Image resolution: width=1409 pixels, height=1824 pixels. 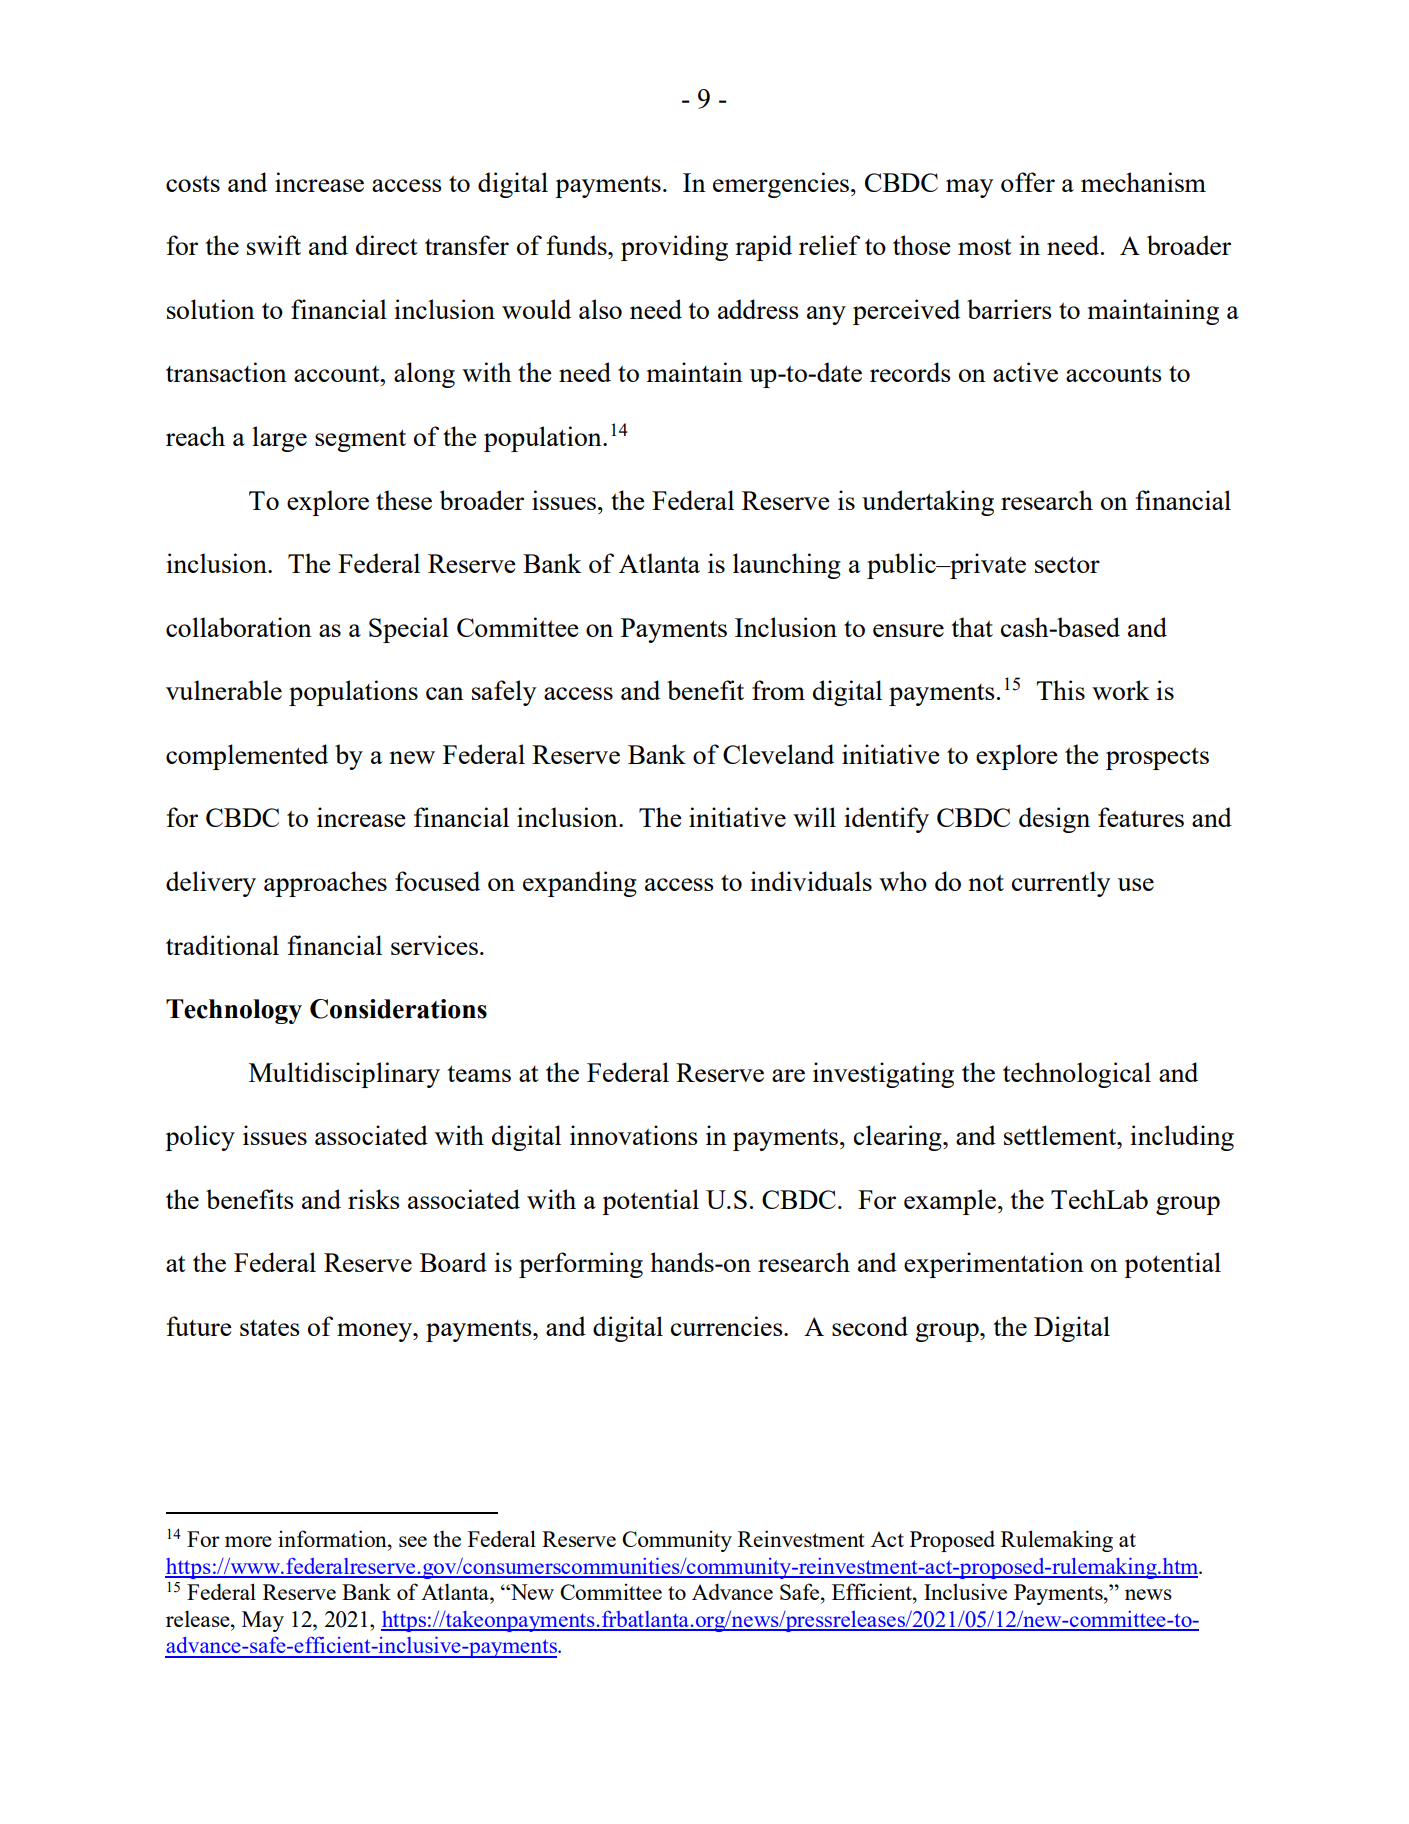 I want to click on risks, so click(x=374, y=1199).
